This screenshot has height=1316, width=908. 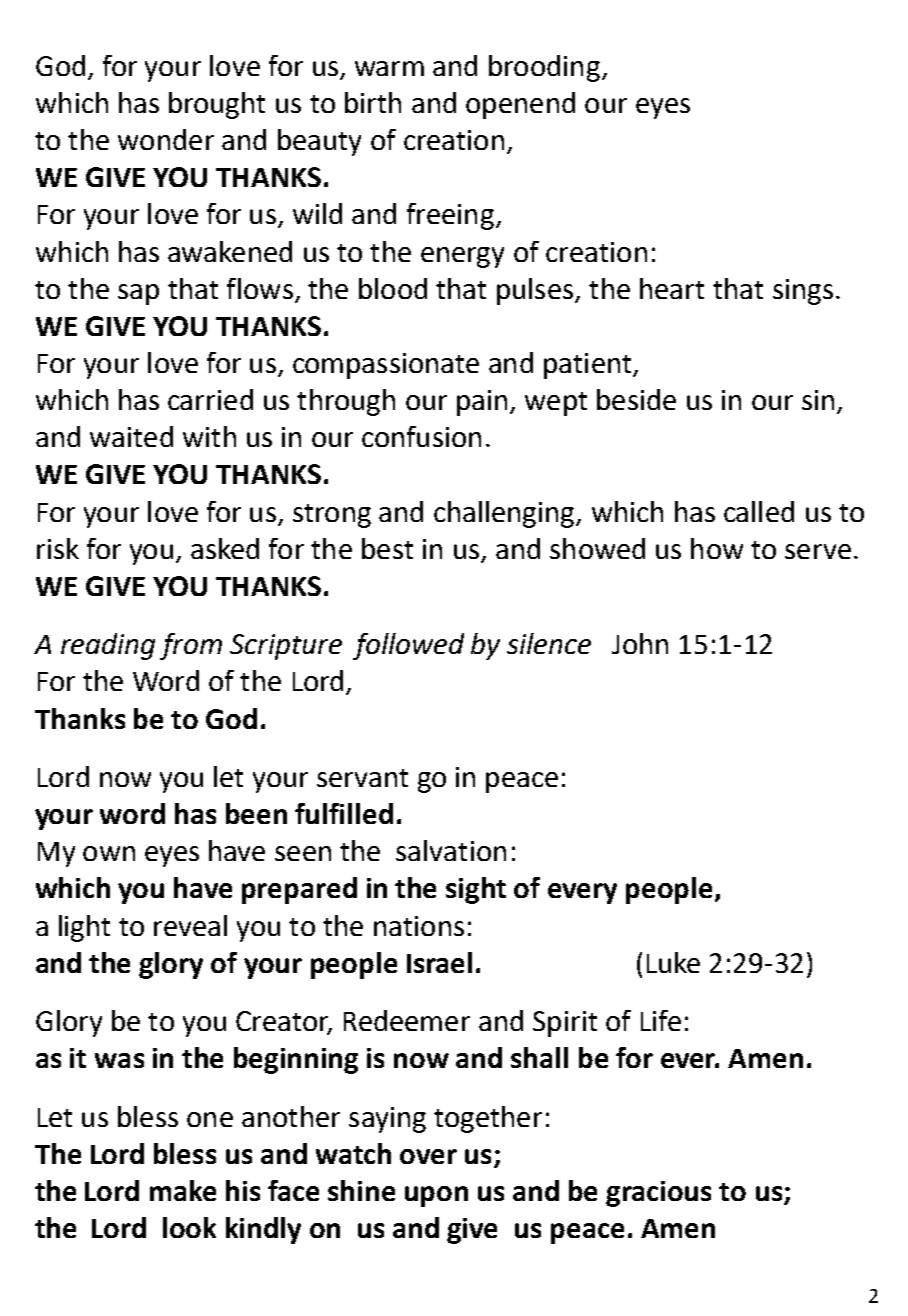 I want to click on wonder, so click(x=166, y=139).
